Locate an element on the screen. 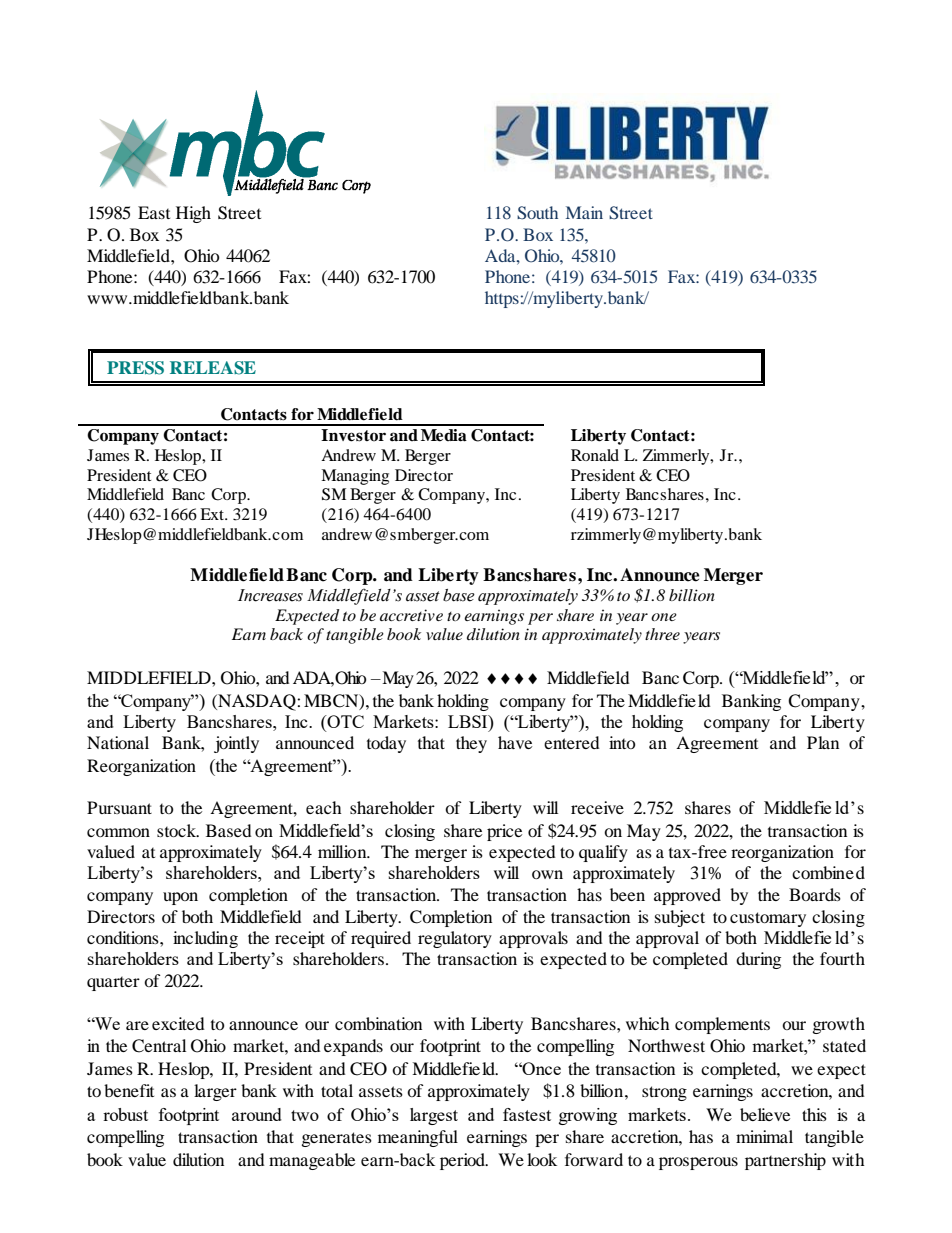  period is located at coordinates (463, 1161).
